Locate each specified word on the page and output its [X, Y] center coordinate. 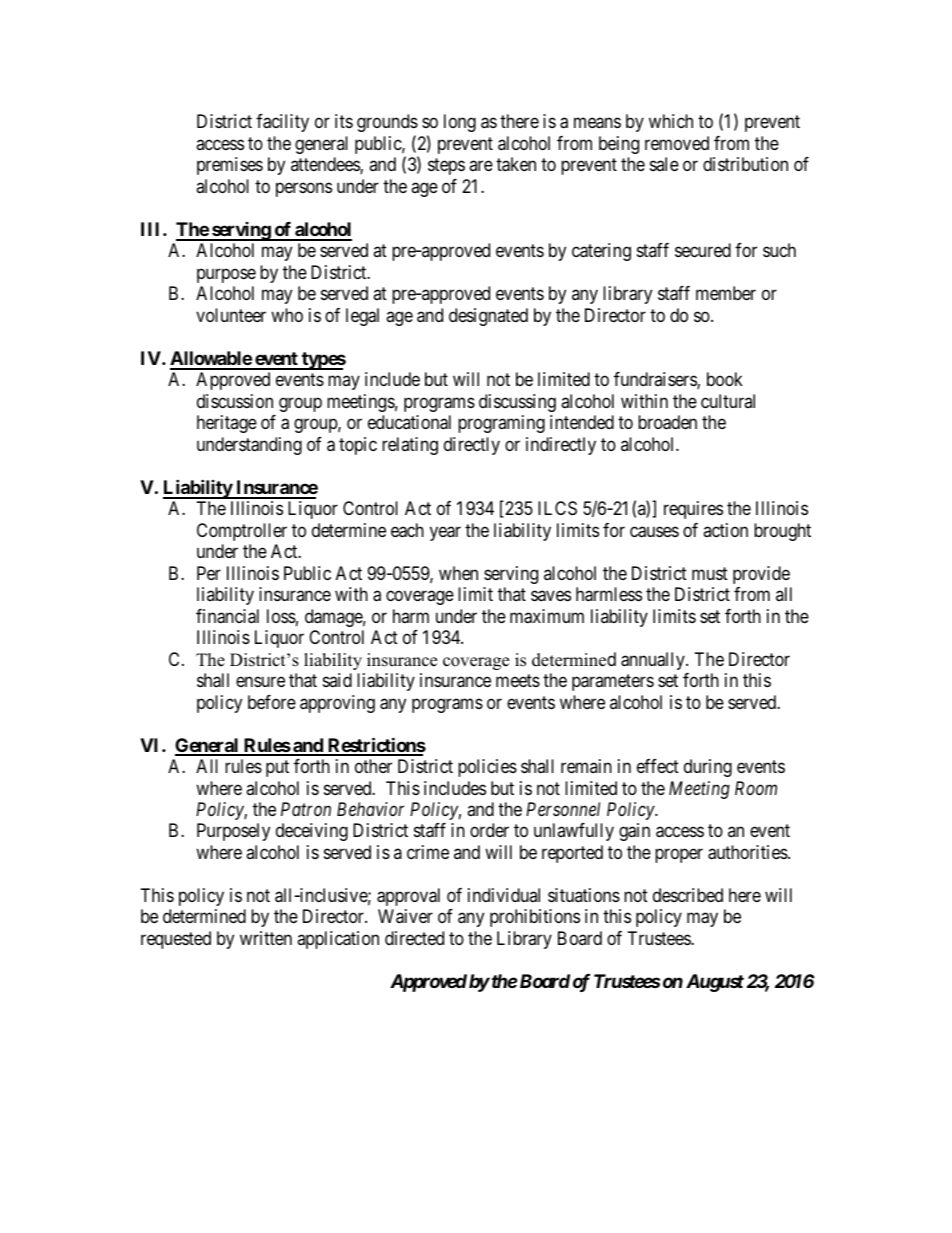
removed [677, 143]
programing [501, 424]
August [715, 983]
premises [230, 166]
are [481, 166]
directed [414, 938]
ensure [260, 682]
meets [518, 680]
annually [654, 661]
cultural [728, 401]
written [266, 938]
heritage [227, 424]
